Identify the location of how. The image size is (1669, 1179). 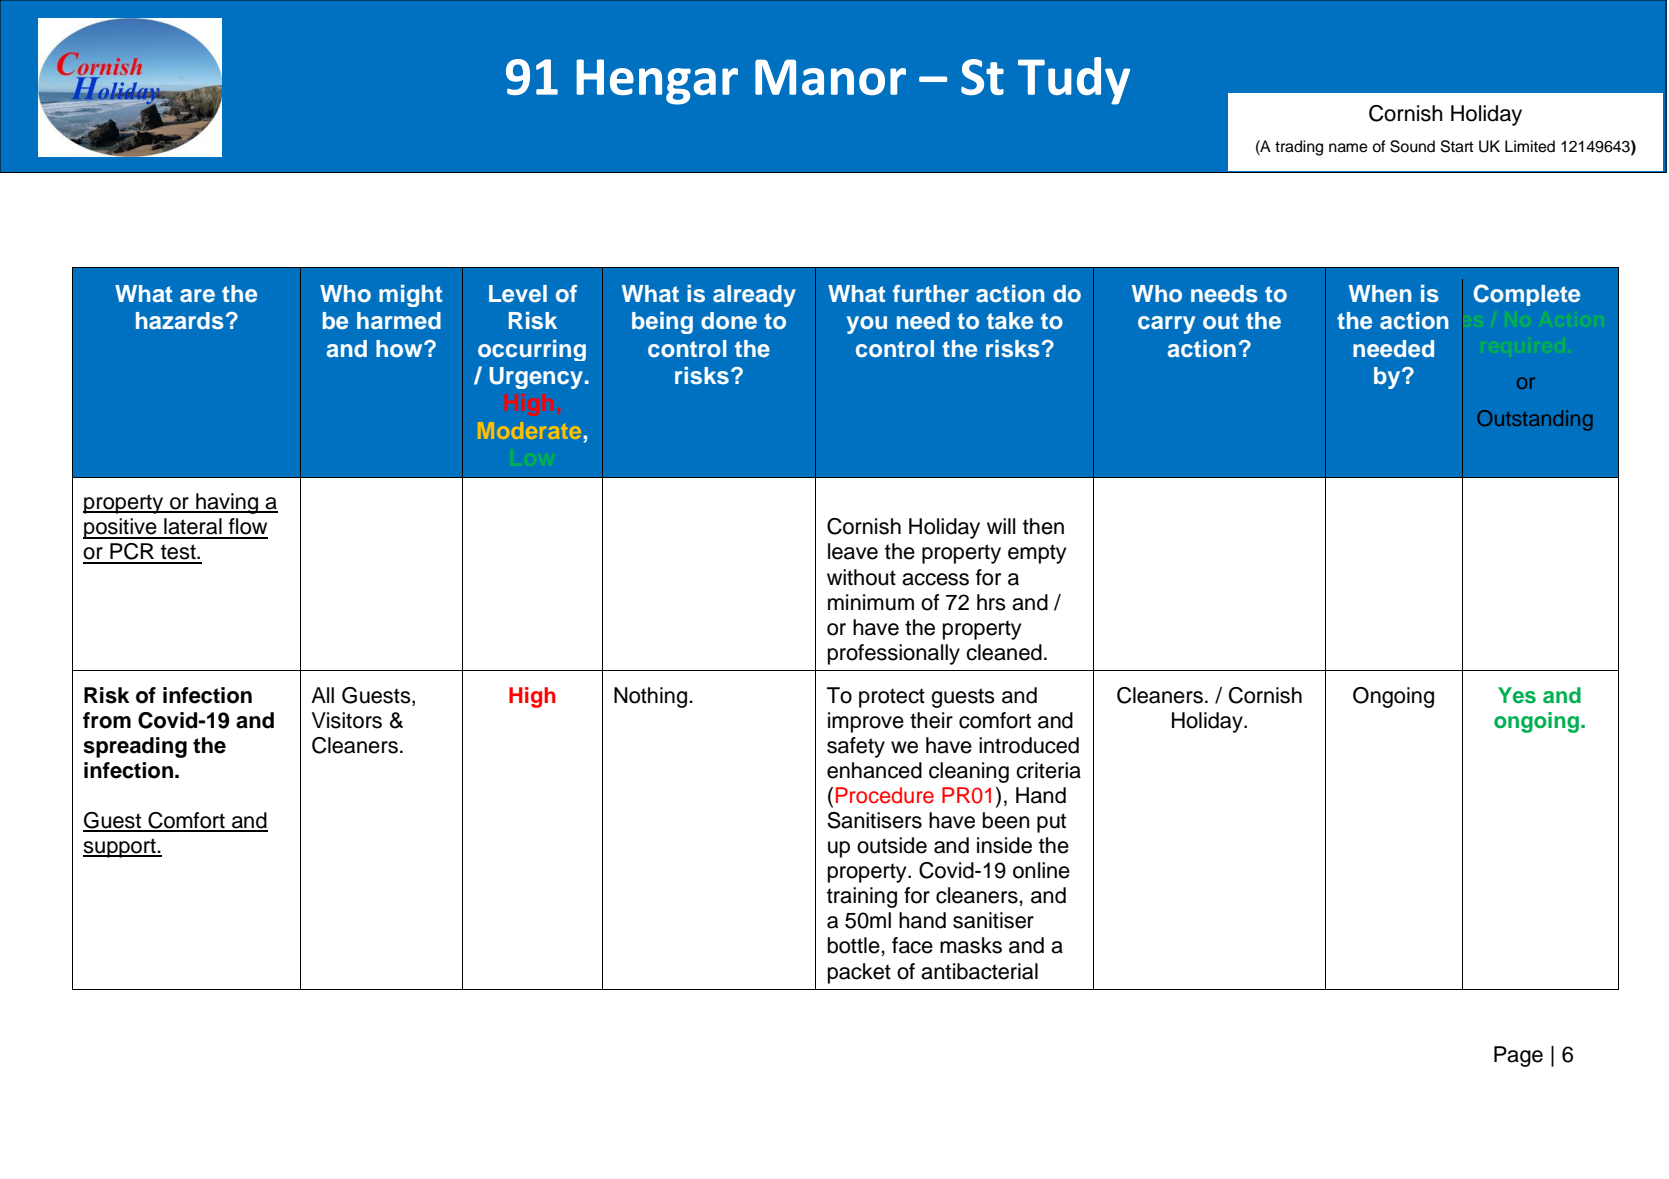
(400, 349).
